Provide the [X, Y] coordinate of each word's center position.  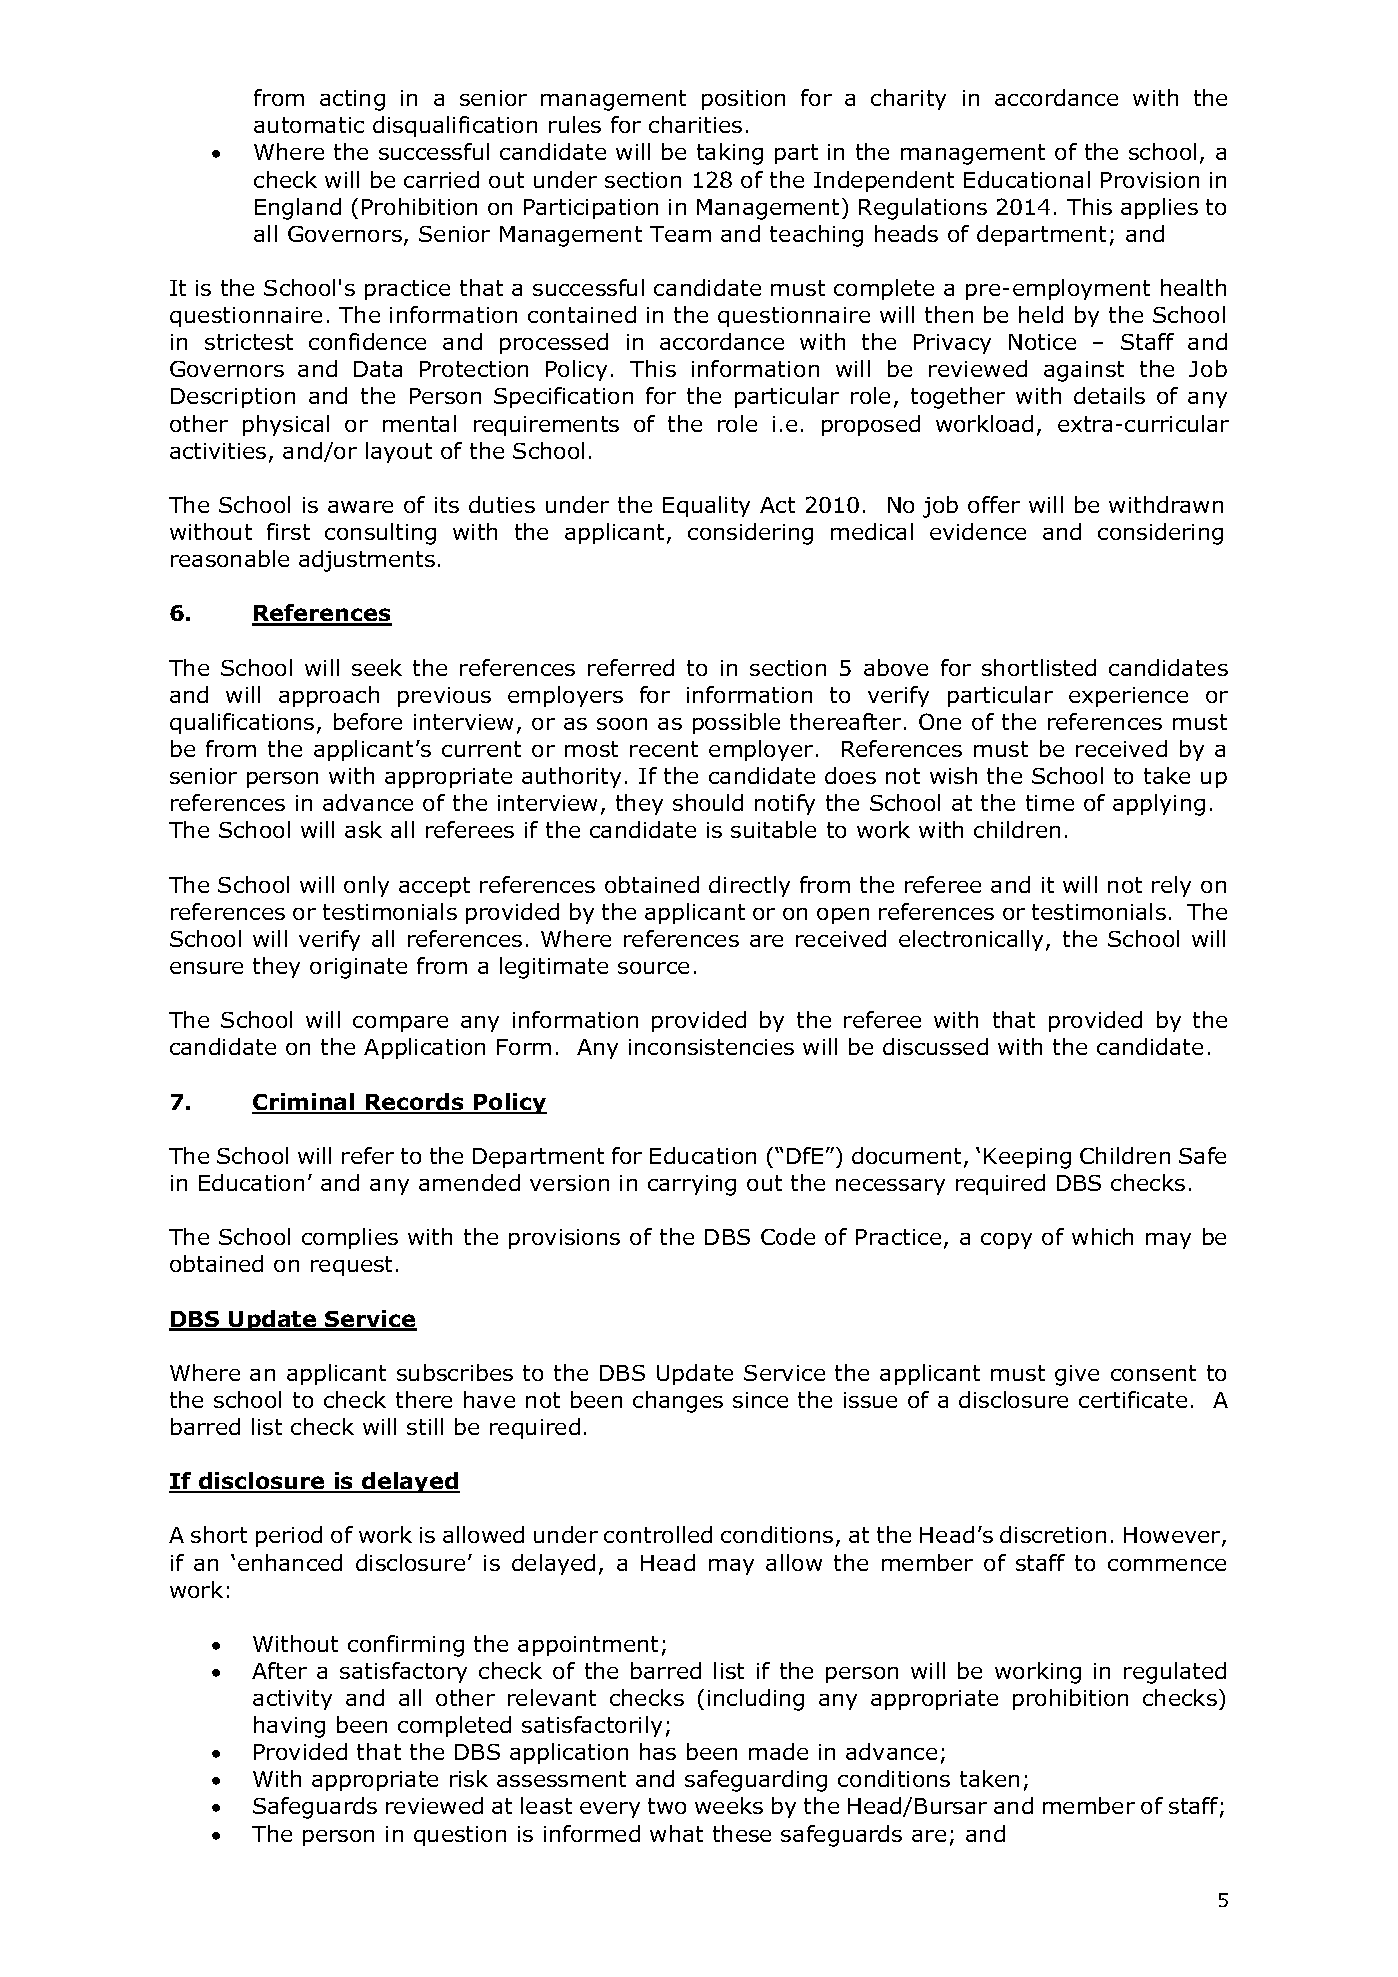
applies [1159, 208]
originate [358, 968]
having [289, 1727]
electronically [973, 940]
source [653, 968]
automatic [309, 125]
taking [730, 154]
